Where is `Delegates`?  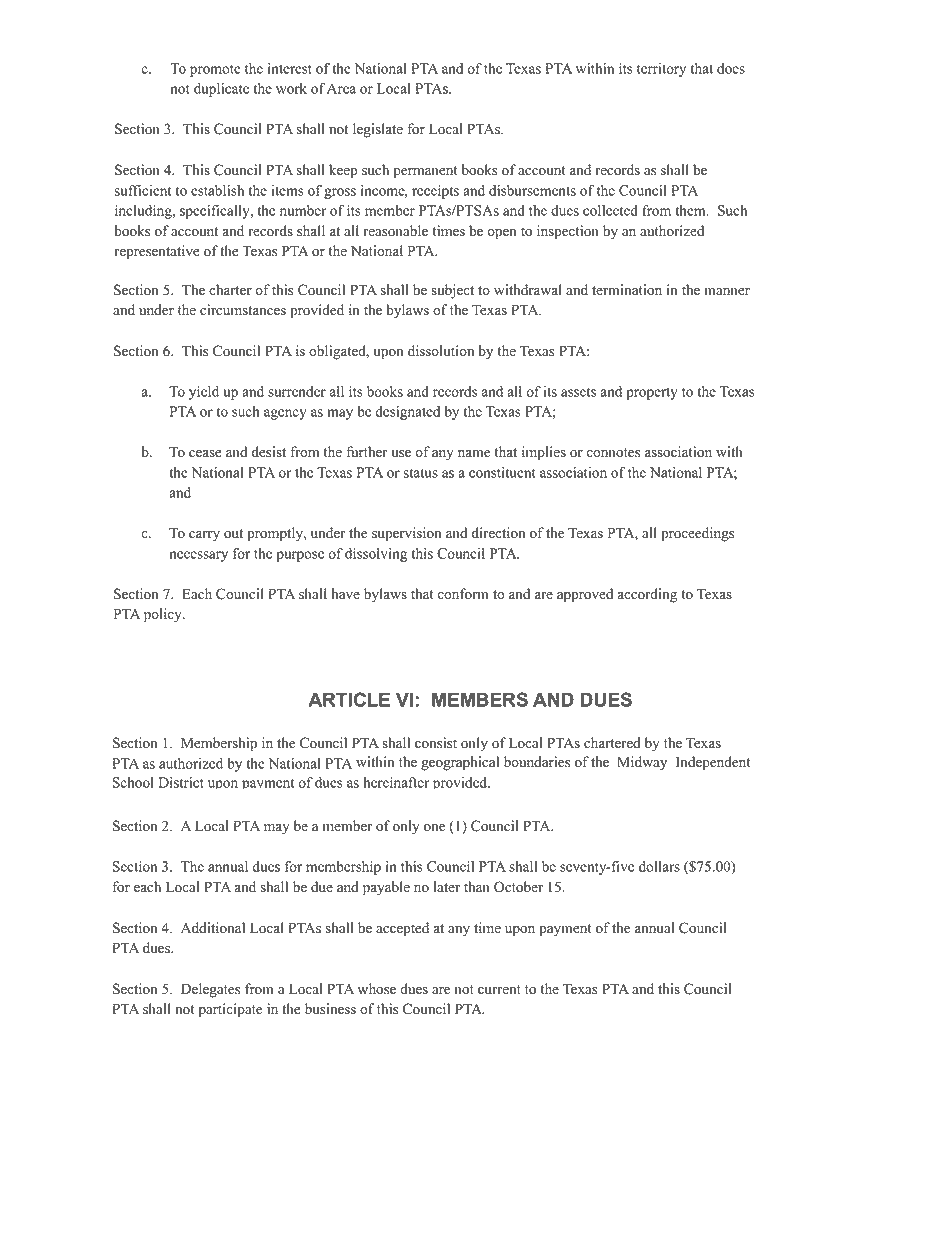
Delegates is located at coordinates (210, 990).
